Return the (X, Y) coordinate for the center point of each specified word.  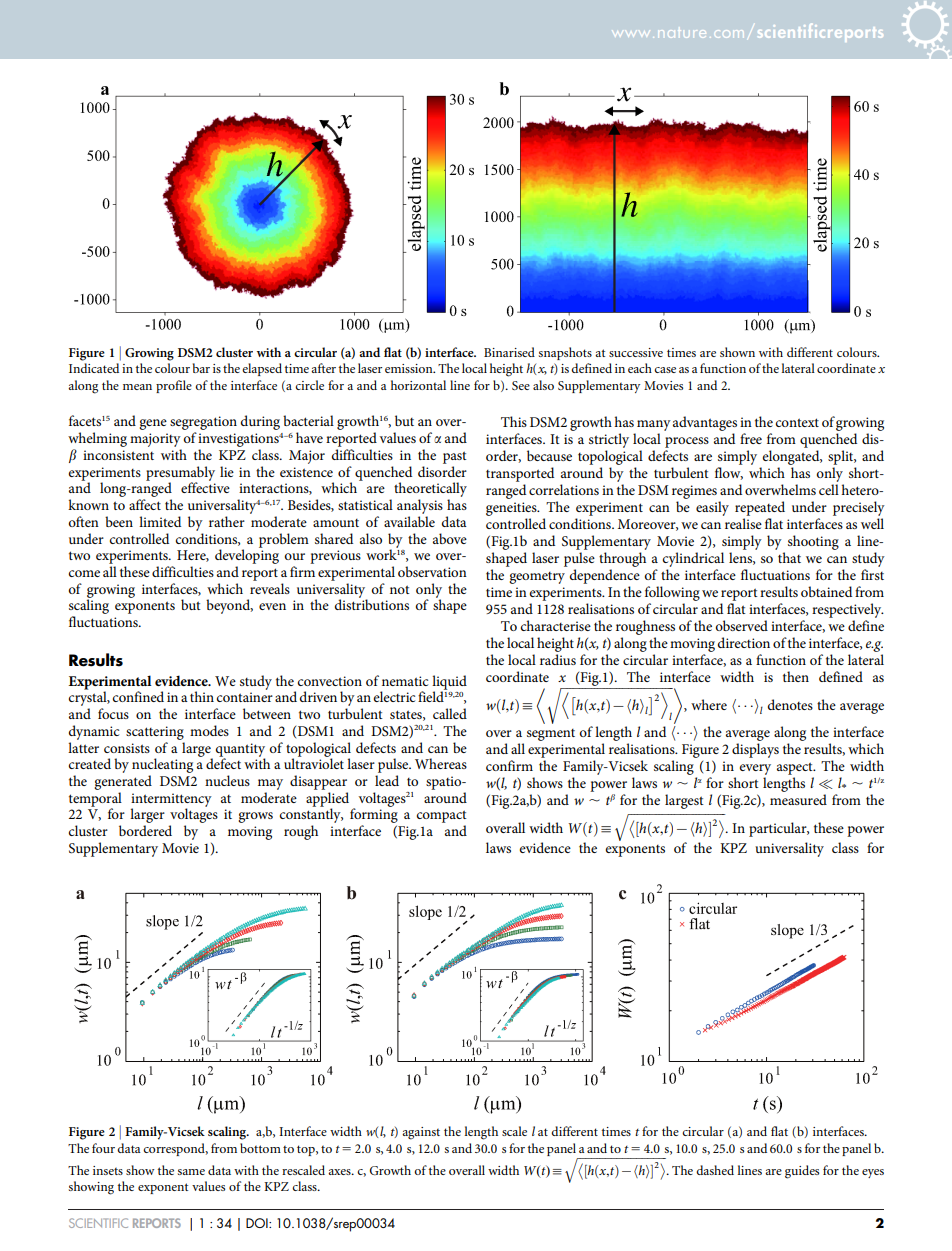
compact (442, 818)
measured (798, 799)
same (191, 1172)
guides (802, 1172)
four (103, 1148)
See (521, 385)
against (421, 1133)
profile (174, 386)
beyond (229, 606)
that (789, 557)
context (797, 422)
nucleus (227, 780)
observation (432, 571)
